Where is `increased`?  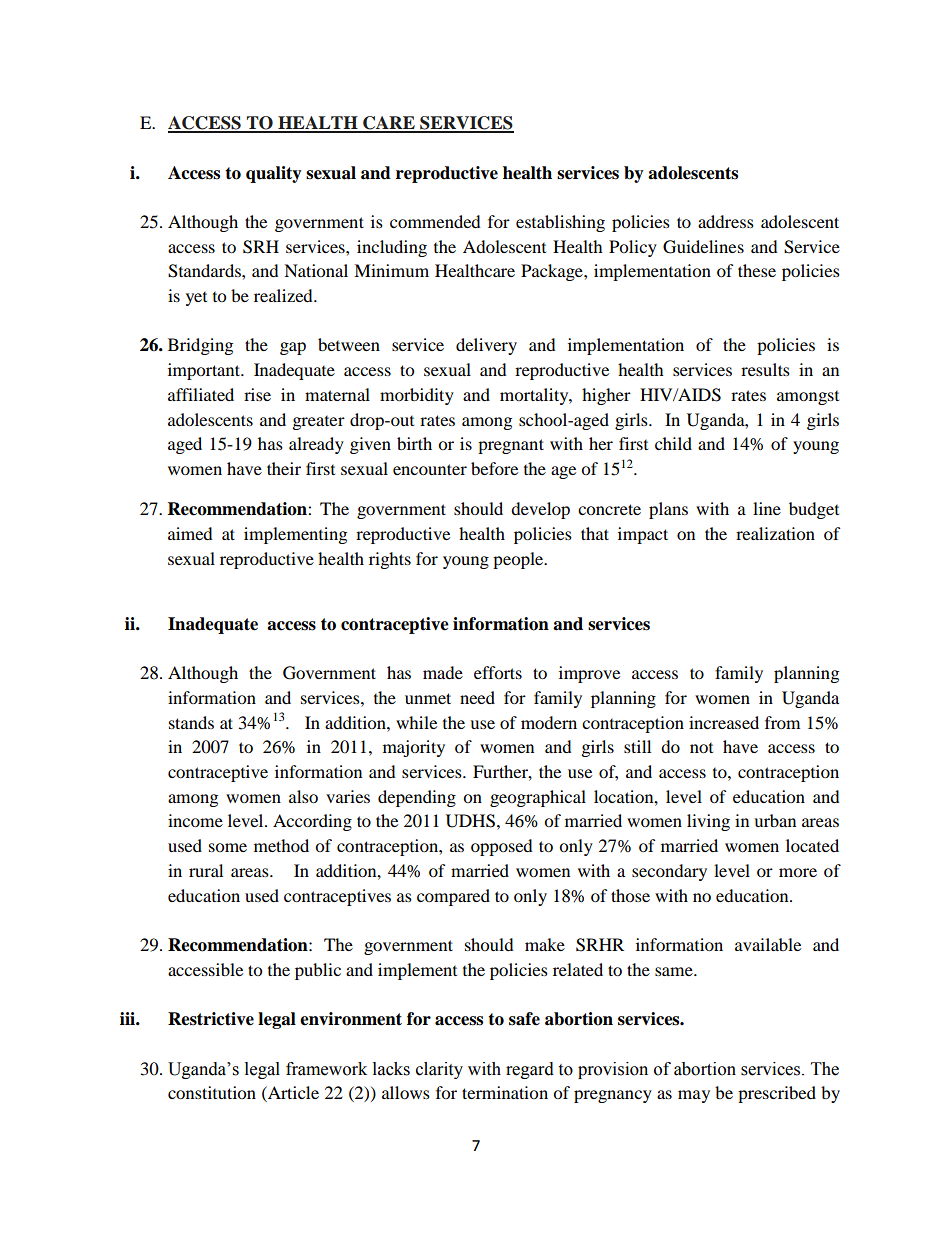 increased is located at coordinates (724, 722).
